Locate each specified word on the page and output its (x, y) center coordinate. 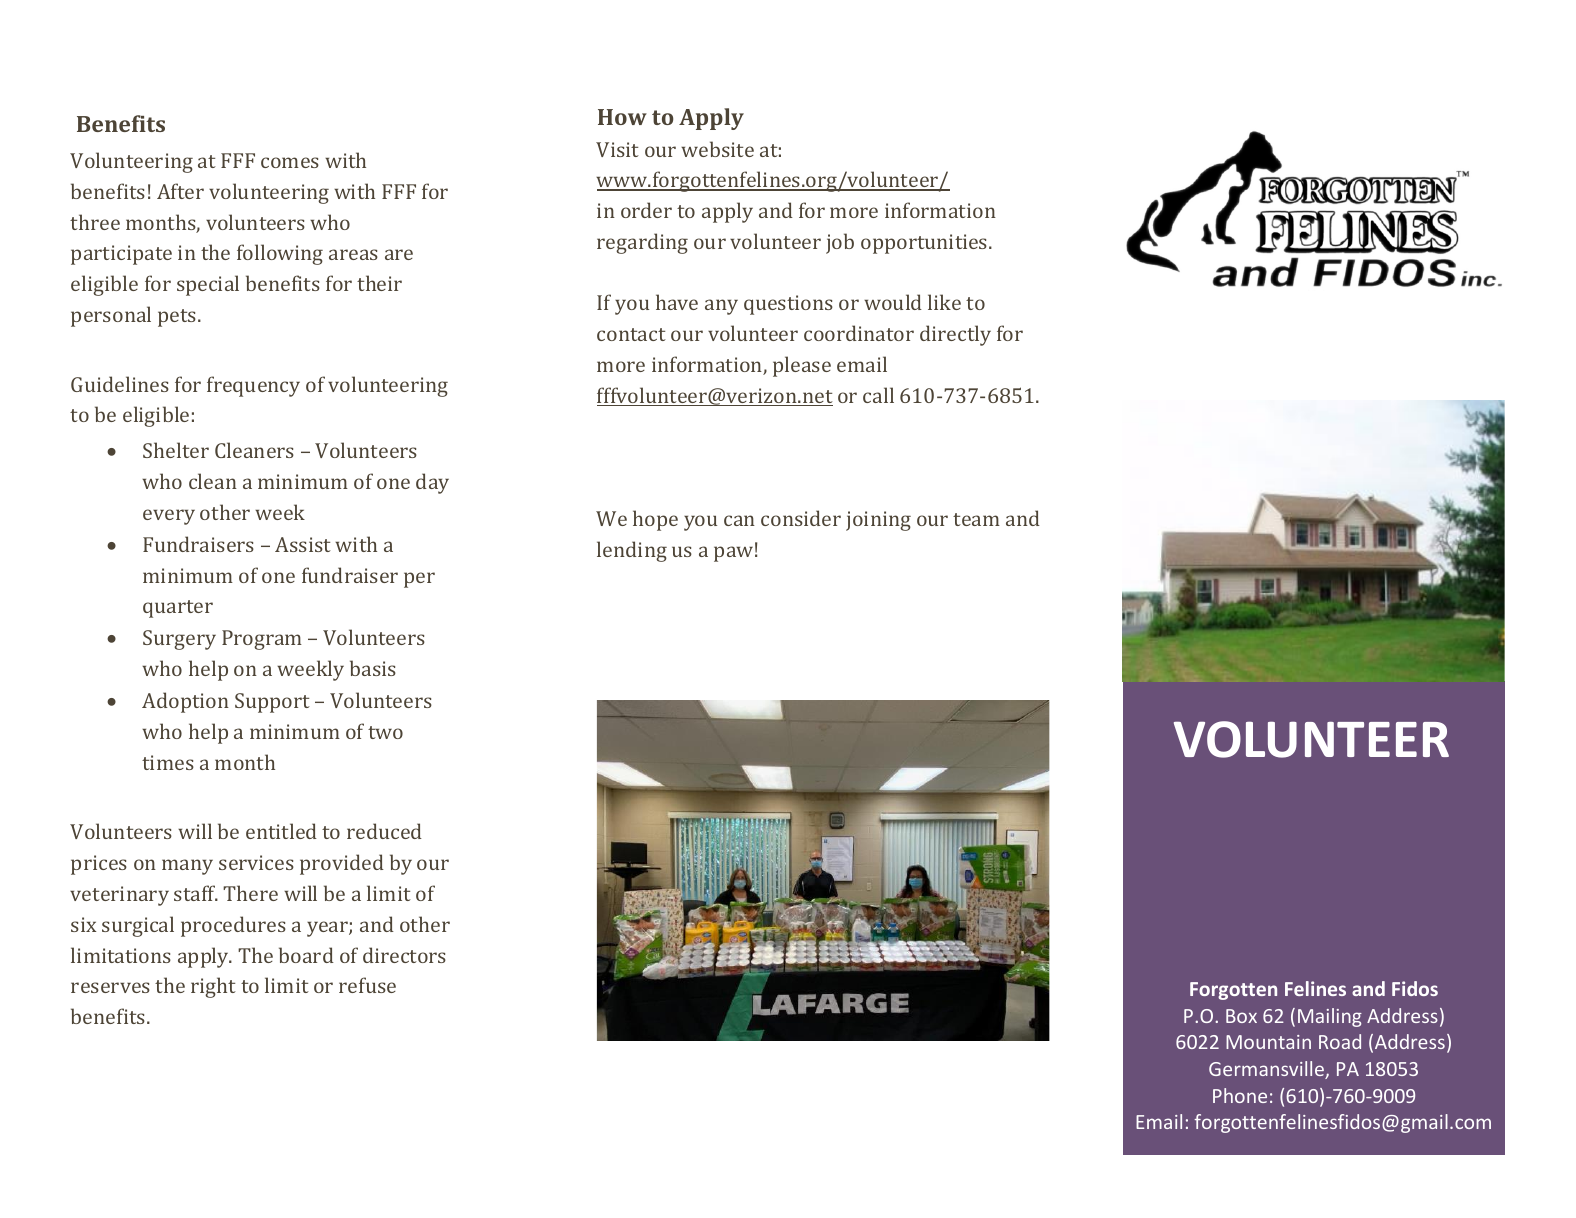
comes (290, 162)
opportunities (925, 244)
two (385, 732)
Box (1241, 1016)
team (976, 519)
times (168, 762)
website (717, 149)
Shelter (176, 450)
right (213, 987)
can (739, 520)
